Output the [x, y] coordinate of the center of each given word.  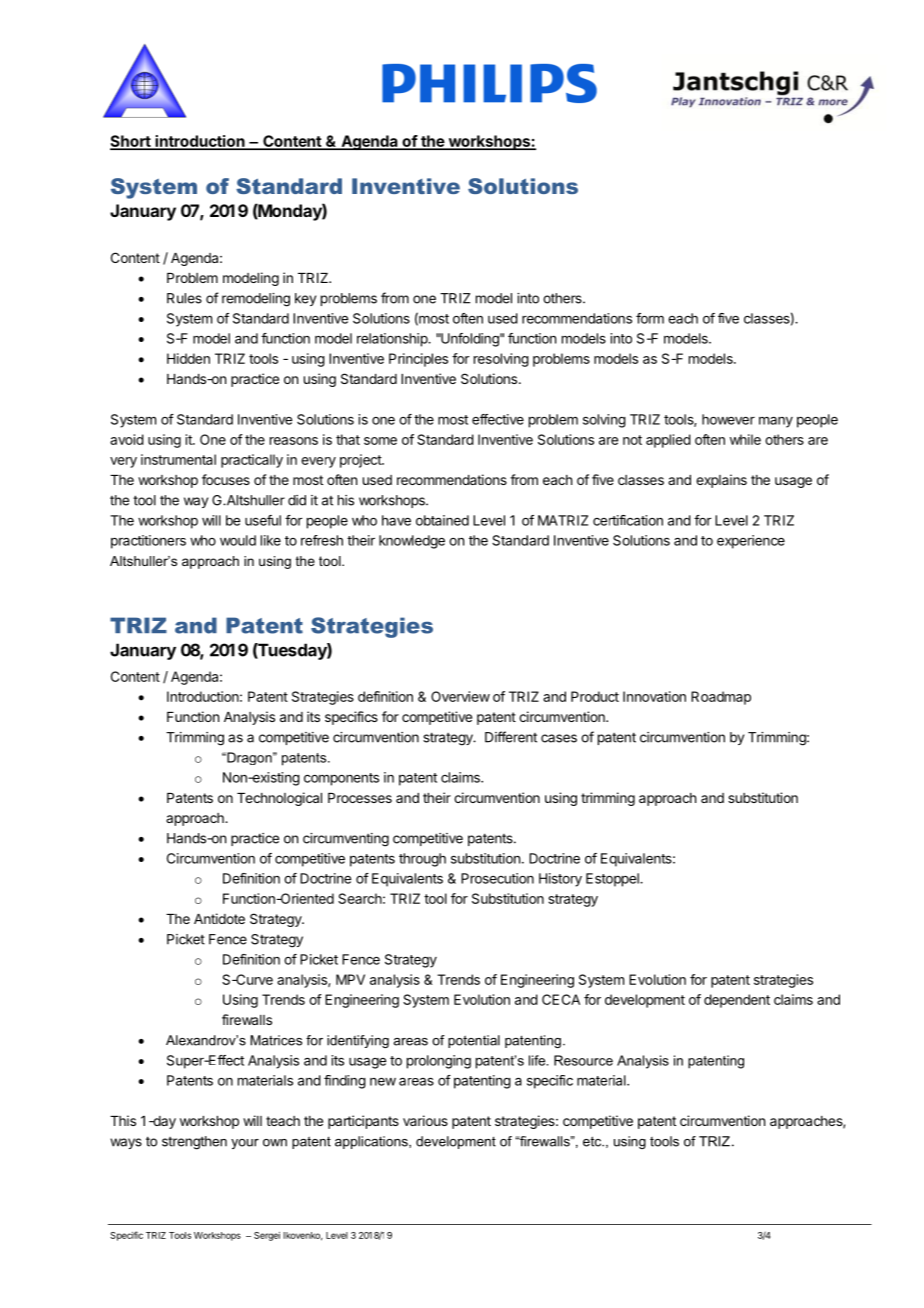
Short [131, 142]
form [650, 318]
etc [593, 1141]
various [425, 1120]
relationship [393, 340]
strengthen [194, 1143]
